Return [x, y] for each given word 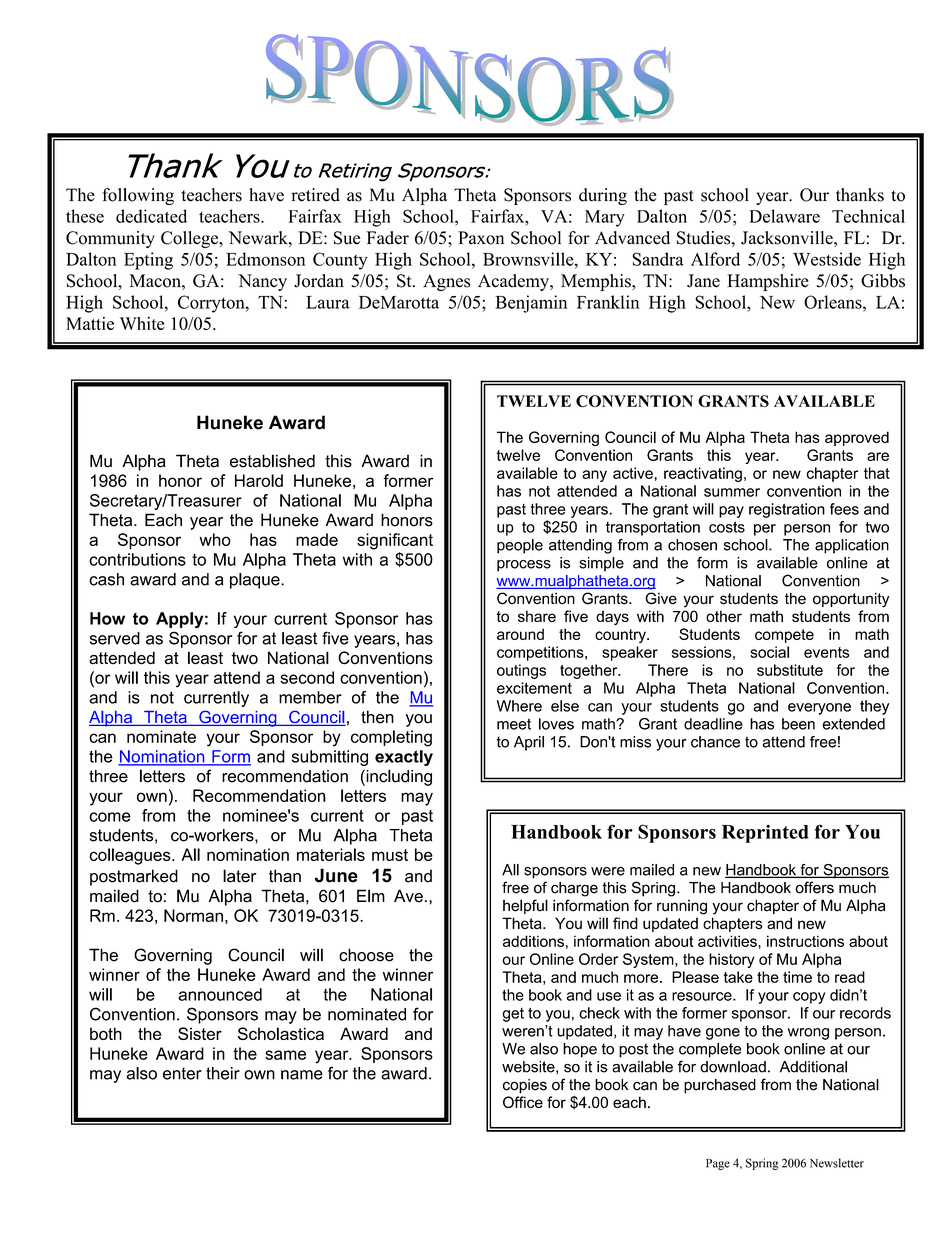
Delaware [784, 216]
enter [182, 1073]
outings [521, 671]
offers [815, 887]
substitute [790, 670]
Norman [193, 915]
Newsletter [837, 1163]
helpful [525, 906]
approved [857, 438]
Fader [387, 238]
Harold [259, 480]
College [191, 239]
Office [523, 1102]
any [594, 476]
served [115, 638]
